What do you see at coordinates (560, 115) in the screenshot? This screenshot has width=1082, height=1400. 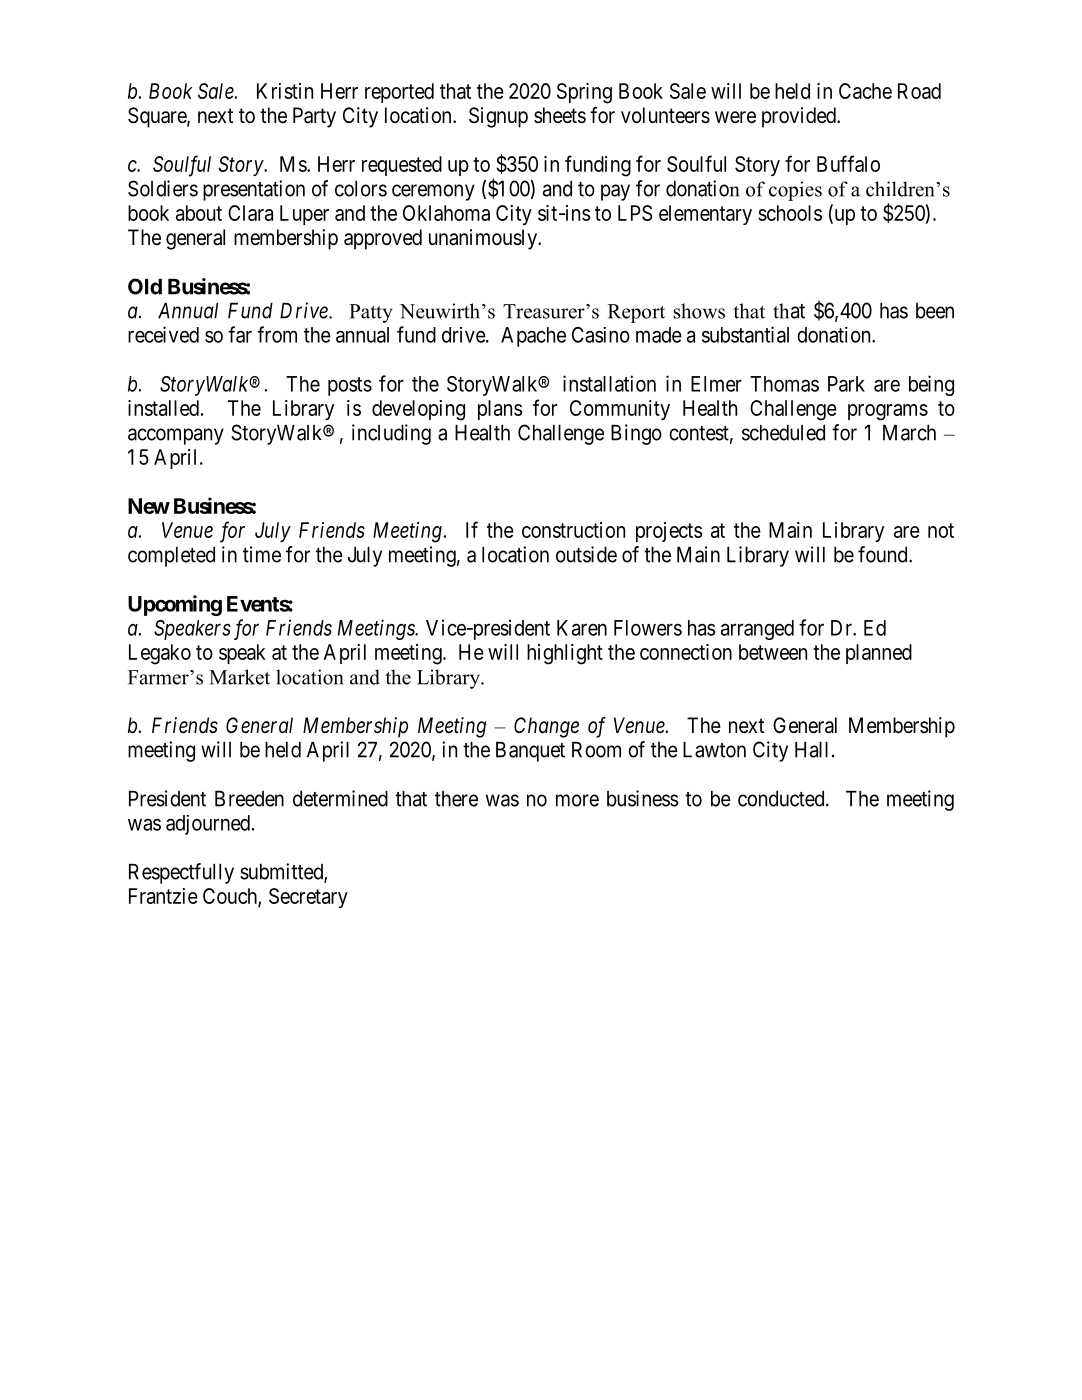 I see `sheets` at bounding box center [560, 115].
